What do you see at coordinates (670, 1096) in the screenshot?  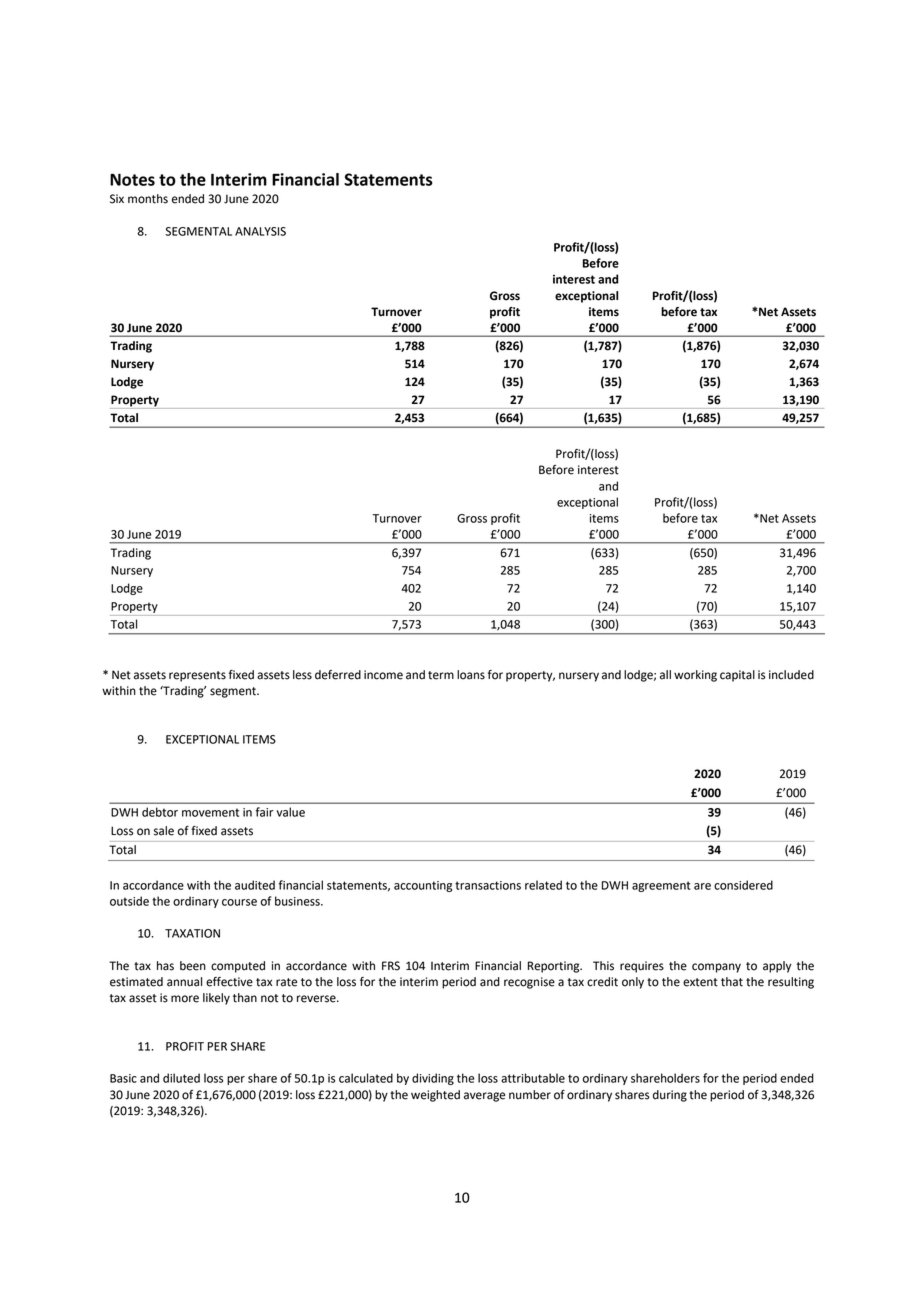 I see `during` at bounding box center [670, 1096].
